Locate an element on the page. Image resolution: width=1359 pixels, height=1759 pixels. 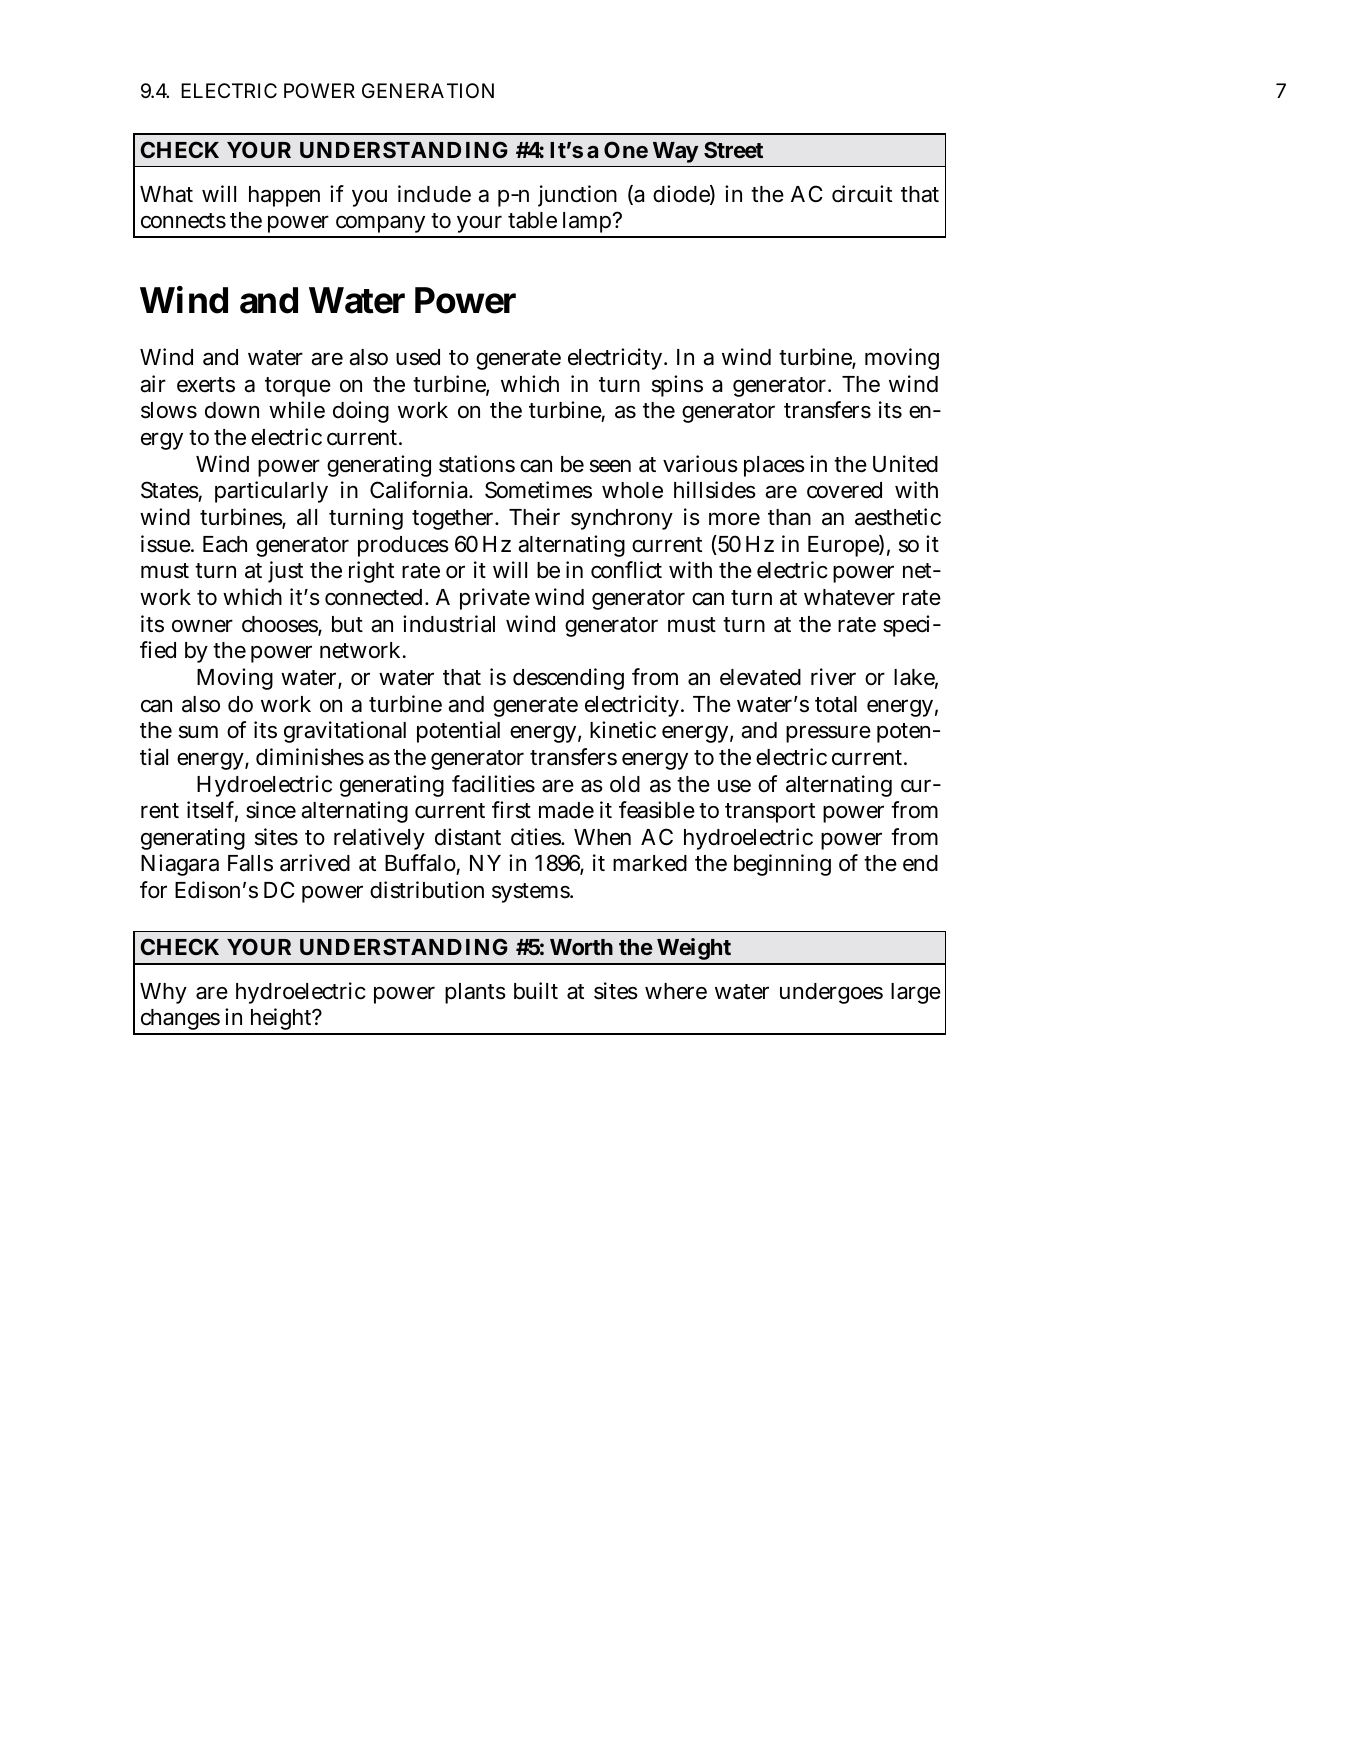
than is located at coordinates (789, 517).
